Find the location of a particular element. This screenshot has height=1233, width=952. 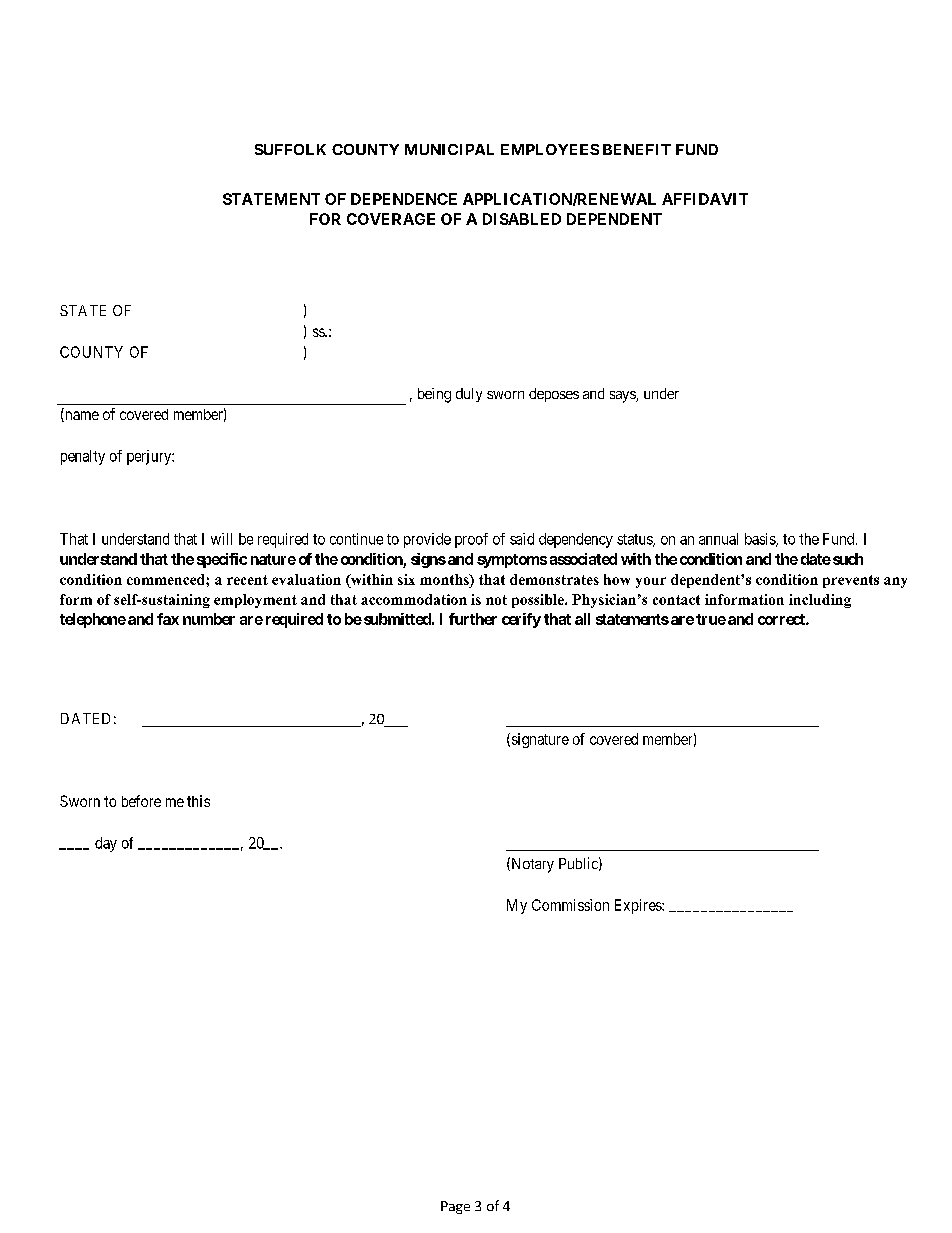

Commission is located at coordinates (570, 905).
